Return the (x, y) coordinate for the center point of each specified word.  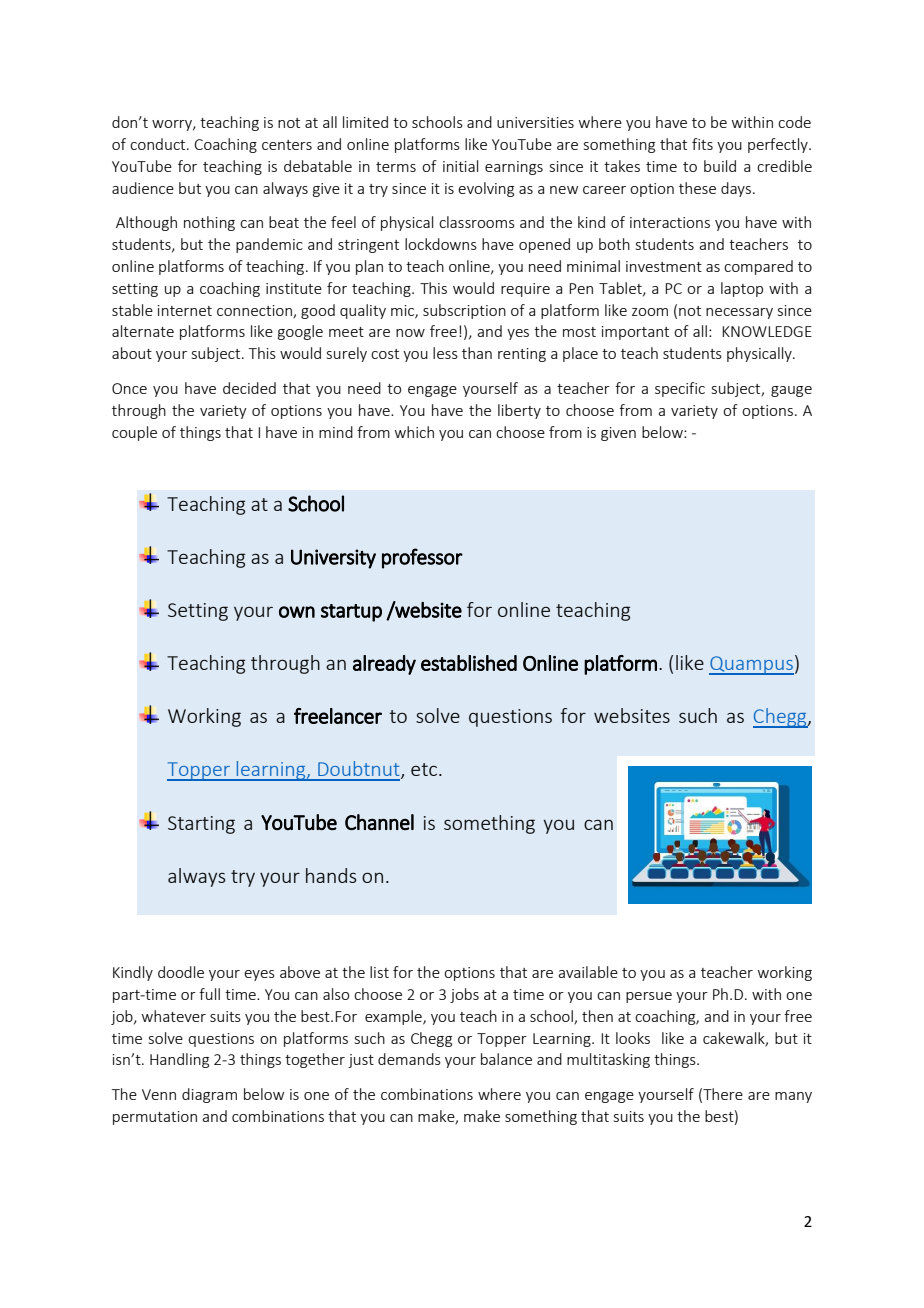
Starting (201, 825)
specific (680, 389)
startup (351, 613)
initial (460, 166)
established (469, 663)
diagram (209, 1095)
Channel (379, 822)
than (477, 353)
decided (249, 388)
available (588, 972)
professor (422, 558)
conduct (159, 144)
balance (506, 1059)
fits (702, 144)
